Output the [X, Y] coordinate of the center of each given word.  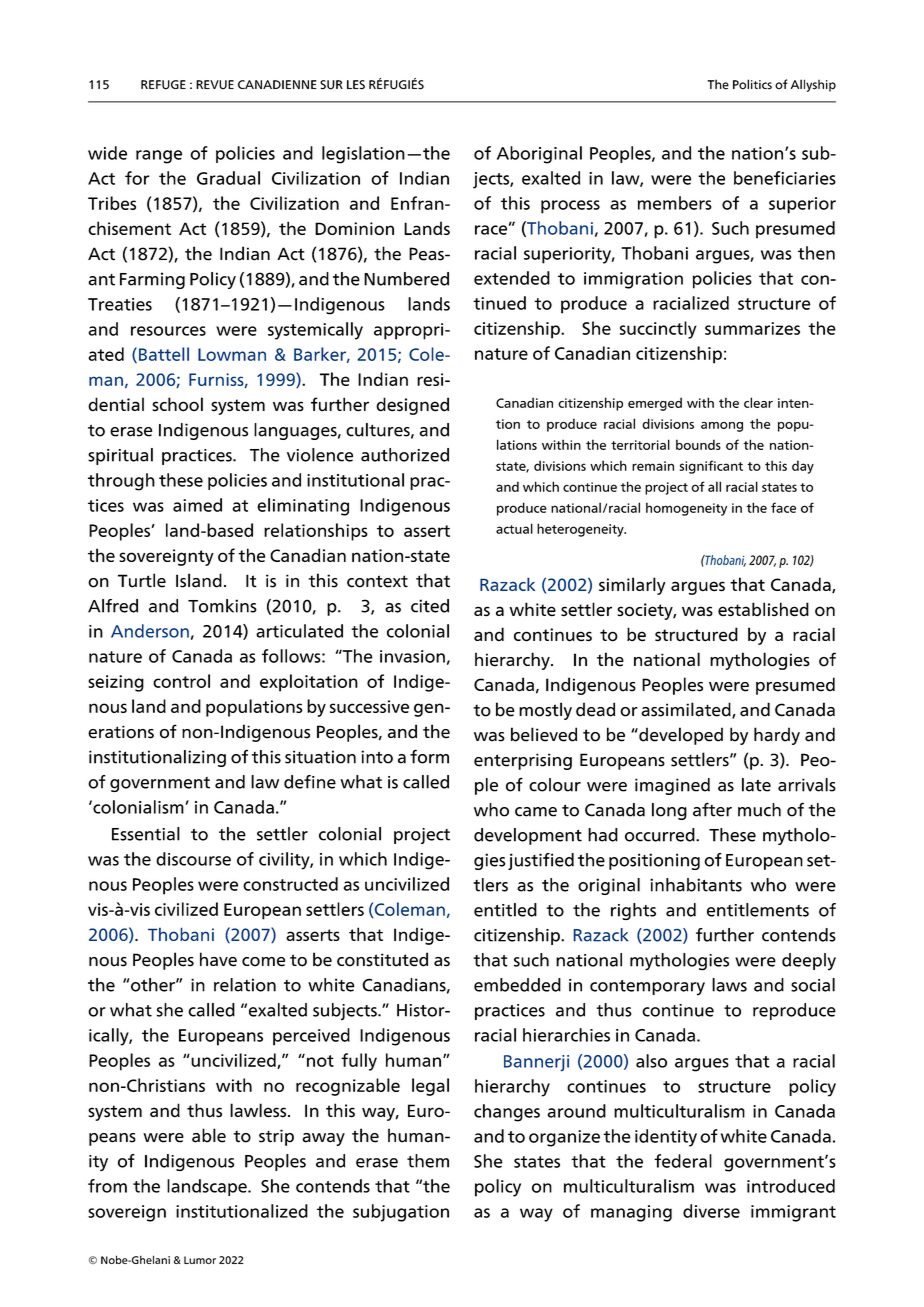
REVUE [215, 85]
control [181, 681]
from [107, 1186]
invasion [412, 656]
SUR [331, 85]
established [763, 609]
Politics [752, 84]
